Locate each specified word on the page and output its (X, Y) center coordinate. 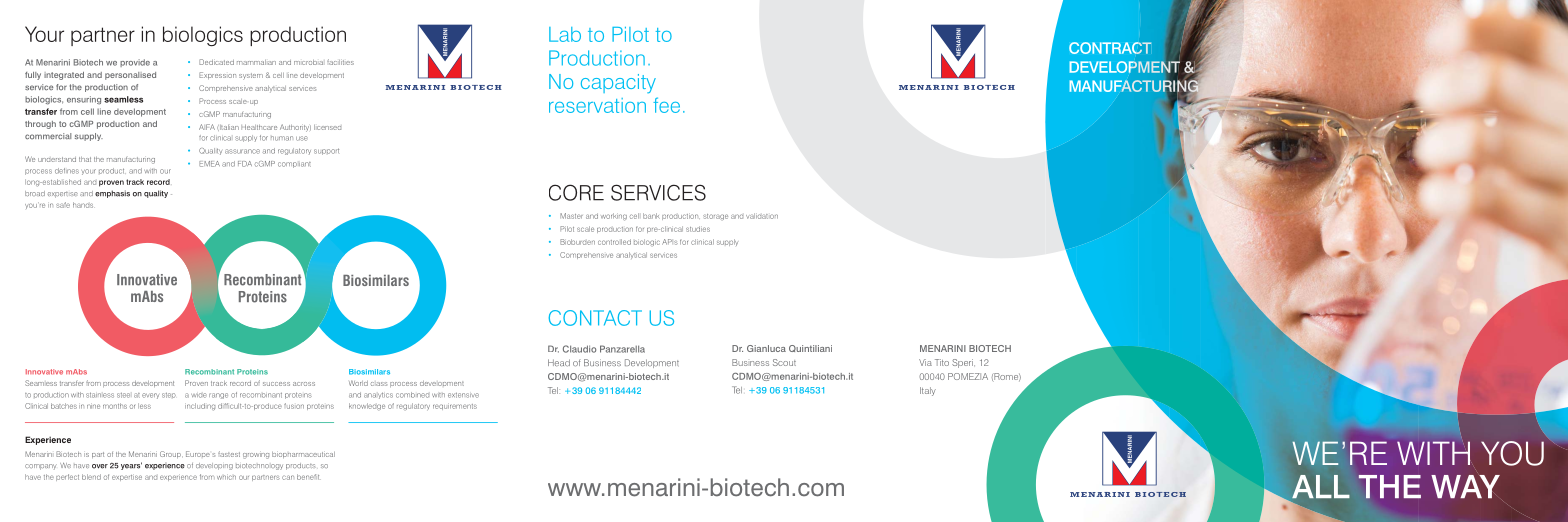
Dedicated (216, 62)
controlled (614, 242)
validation (762, 216)
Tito (942, 362)
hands (83, 205)
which (226, 477)
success (276, 384)
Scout (784, 362)
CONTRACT (1110, 48)
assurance (242, 151)
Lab (565, 34)
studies (698, 229)
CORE (576, 192)
